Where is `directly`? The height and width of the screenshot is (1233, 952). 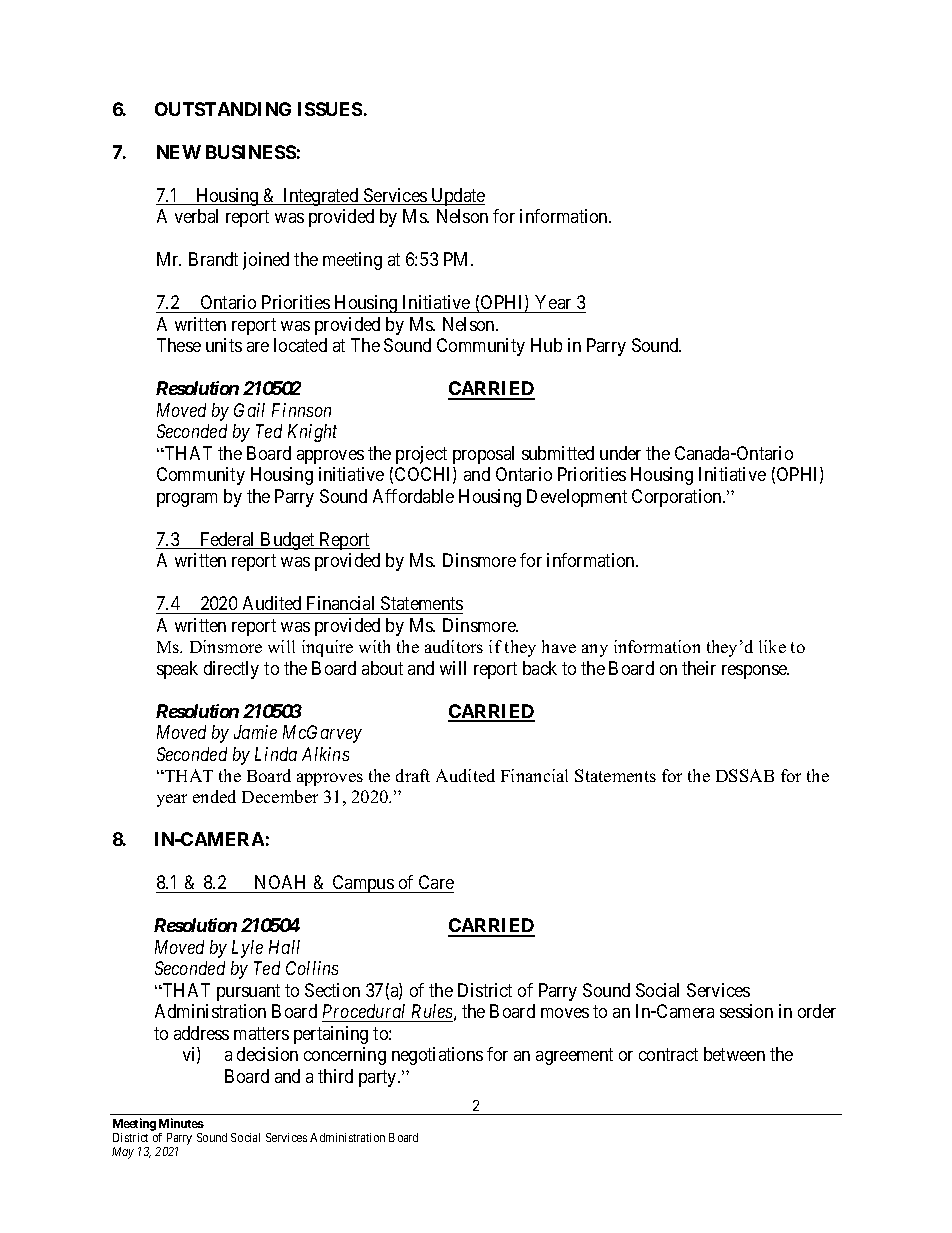 directly is located at coordinates (231, 670).
